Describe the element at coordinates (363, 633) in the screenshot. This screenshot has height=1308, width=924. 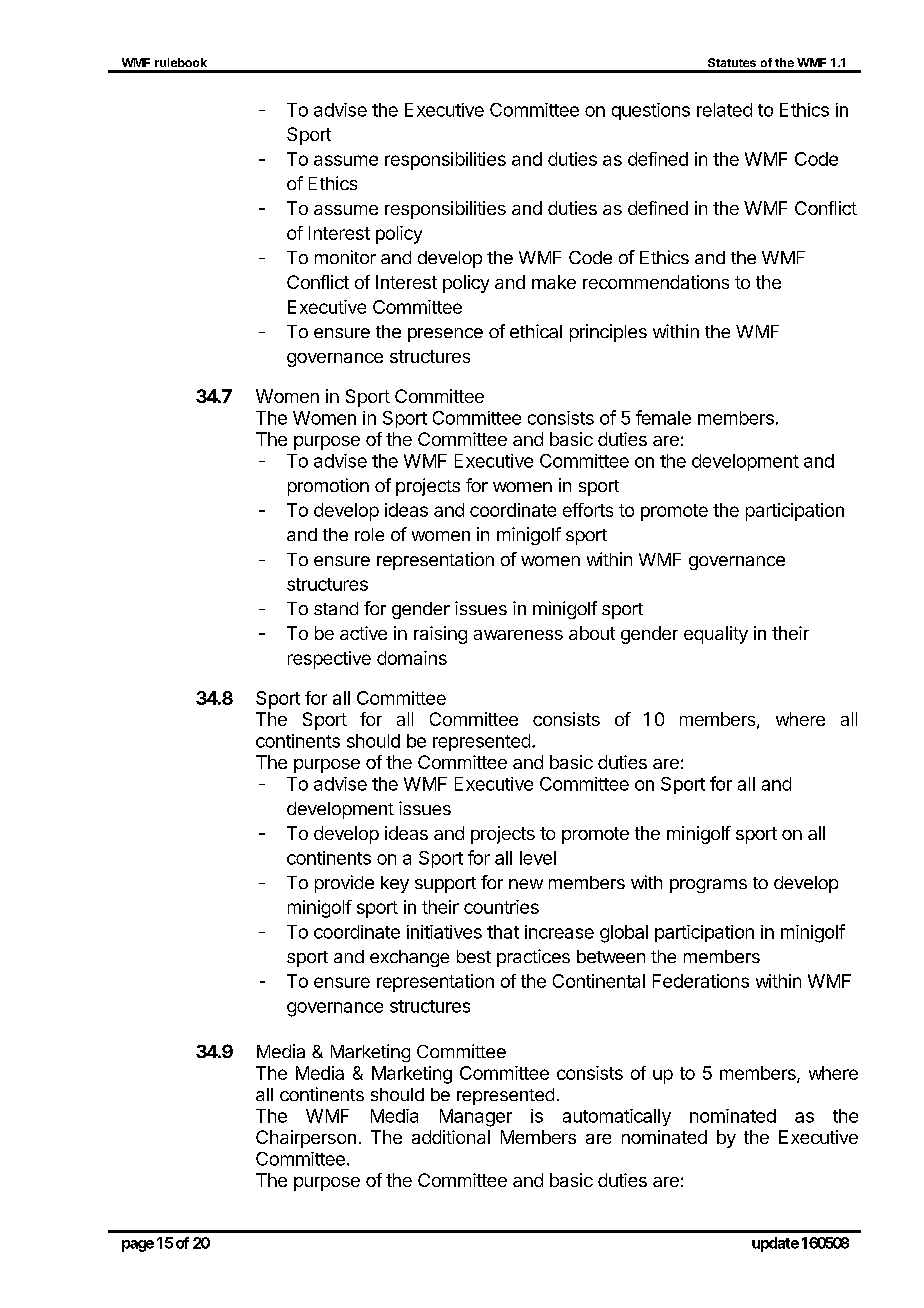
I see `active` at that location.
